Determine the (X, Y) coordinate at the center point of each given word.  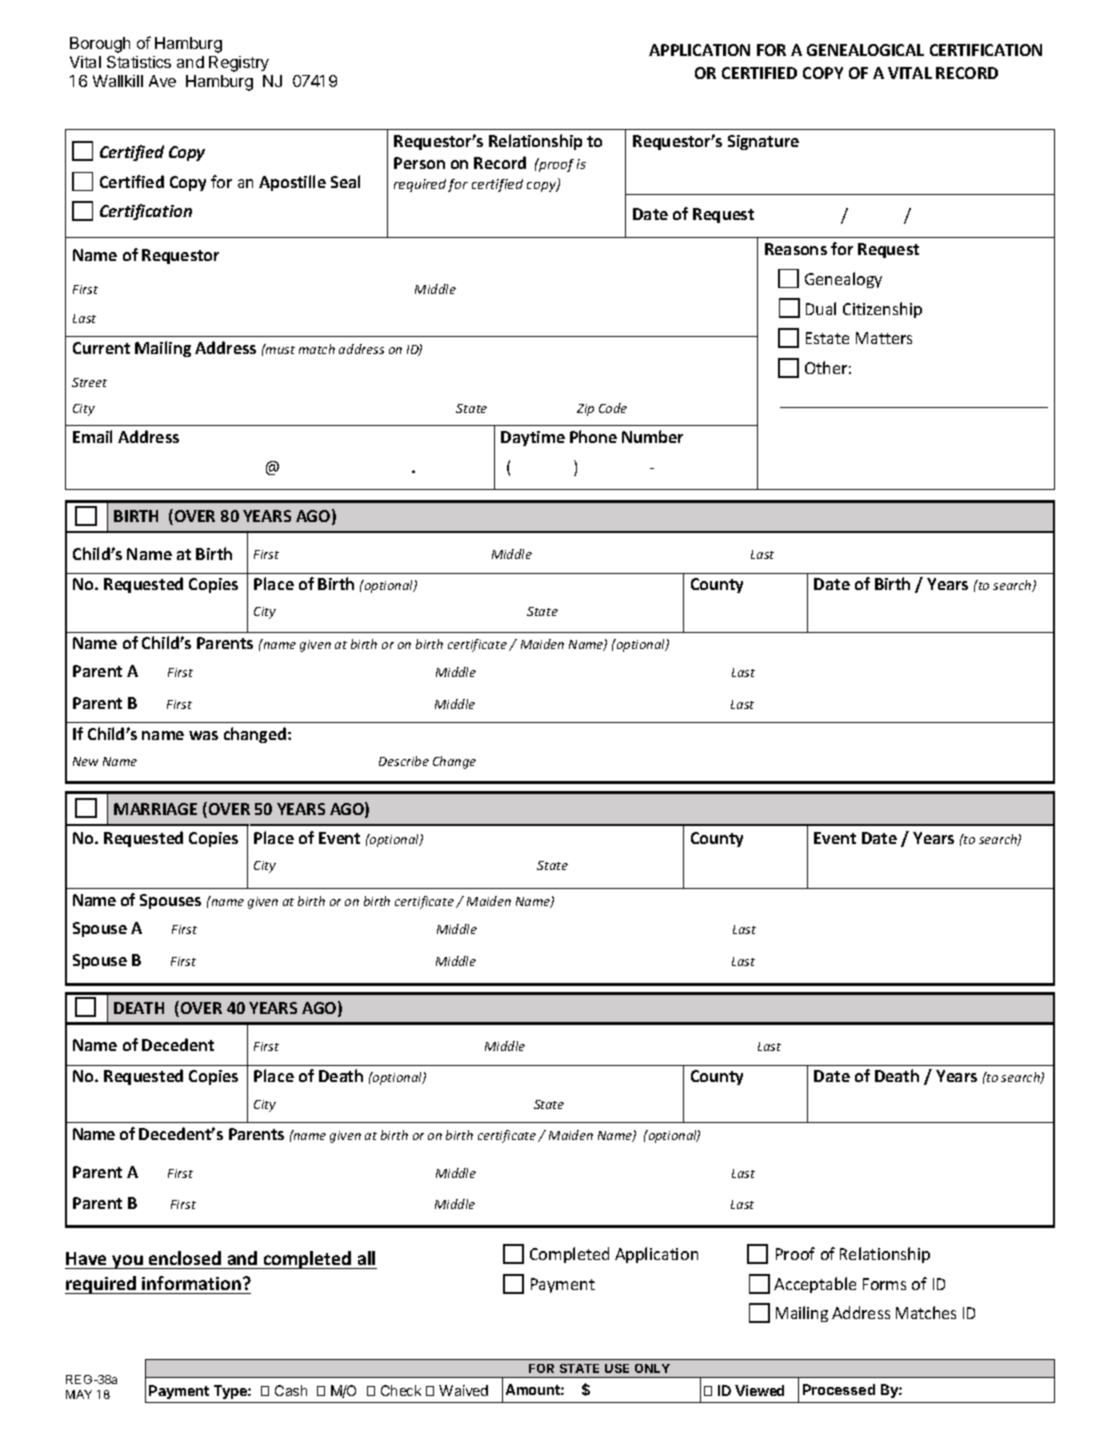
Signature (763, 142)
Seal (345, 181)
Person (419, 163)
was (203, 735)
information (193, 1283)
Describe (404, 761)
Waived (463, 1390)
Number (652, 436)
